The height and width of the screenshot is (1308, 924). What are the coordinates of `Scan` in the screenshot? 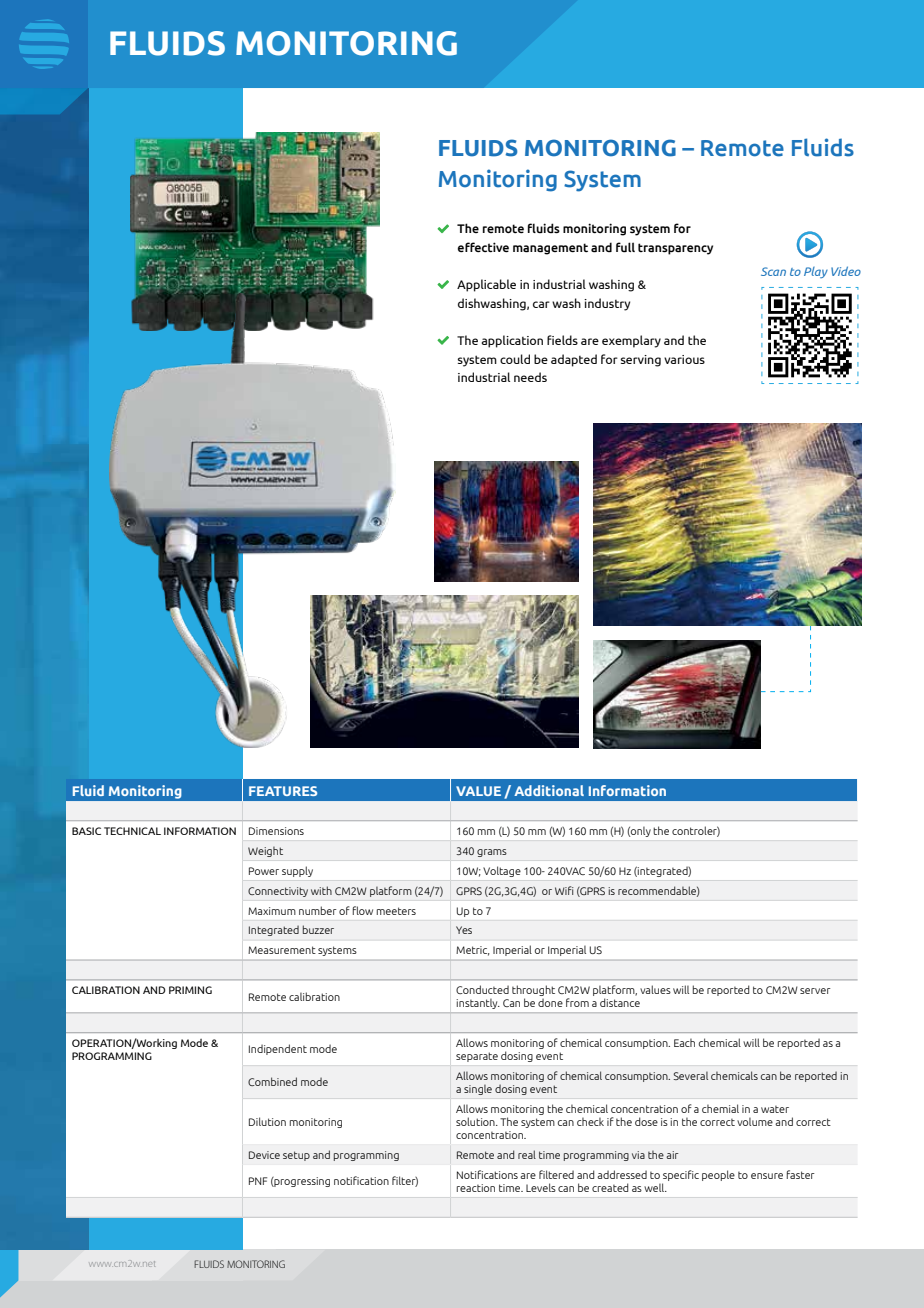 It's located at (773, 271).
